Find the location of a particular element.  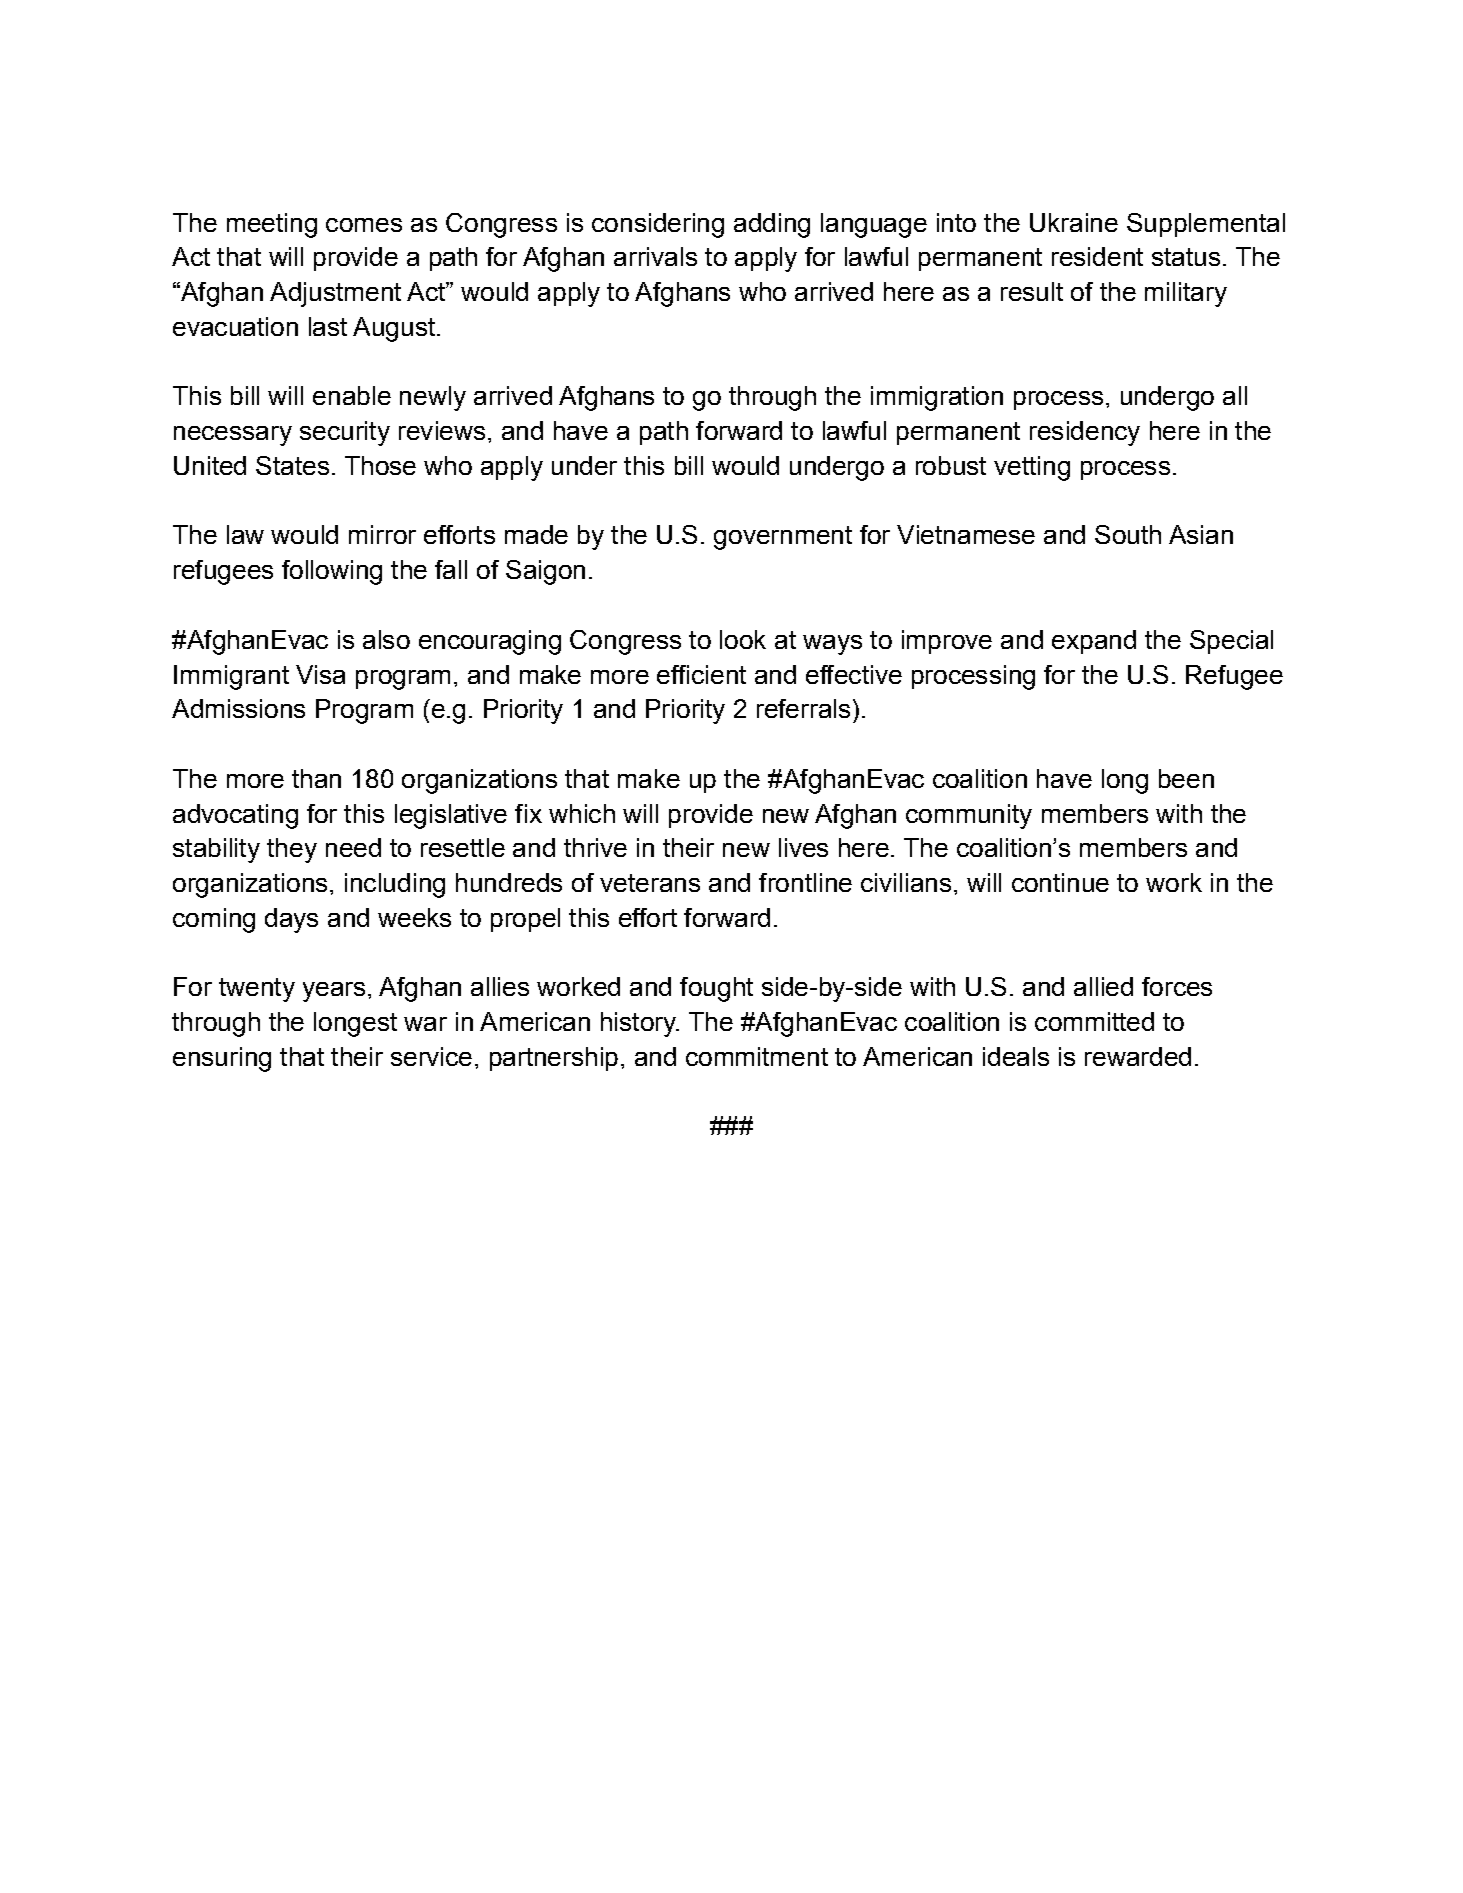

comes is located at coordinates (364, 225).
